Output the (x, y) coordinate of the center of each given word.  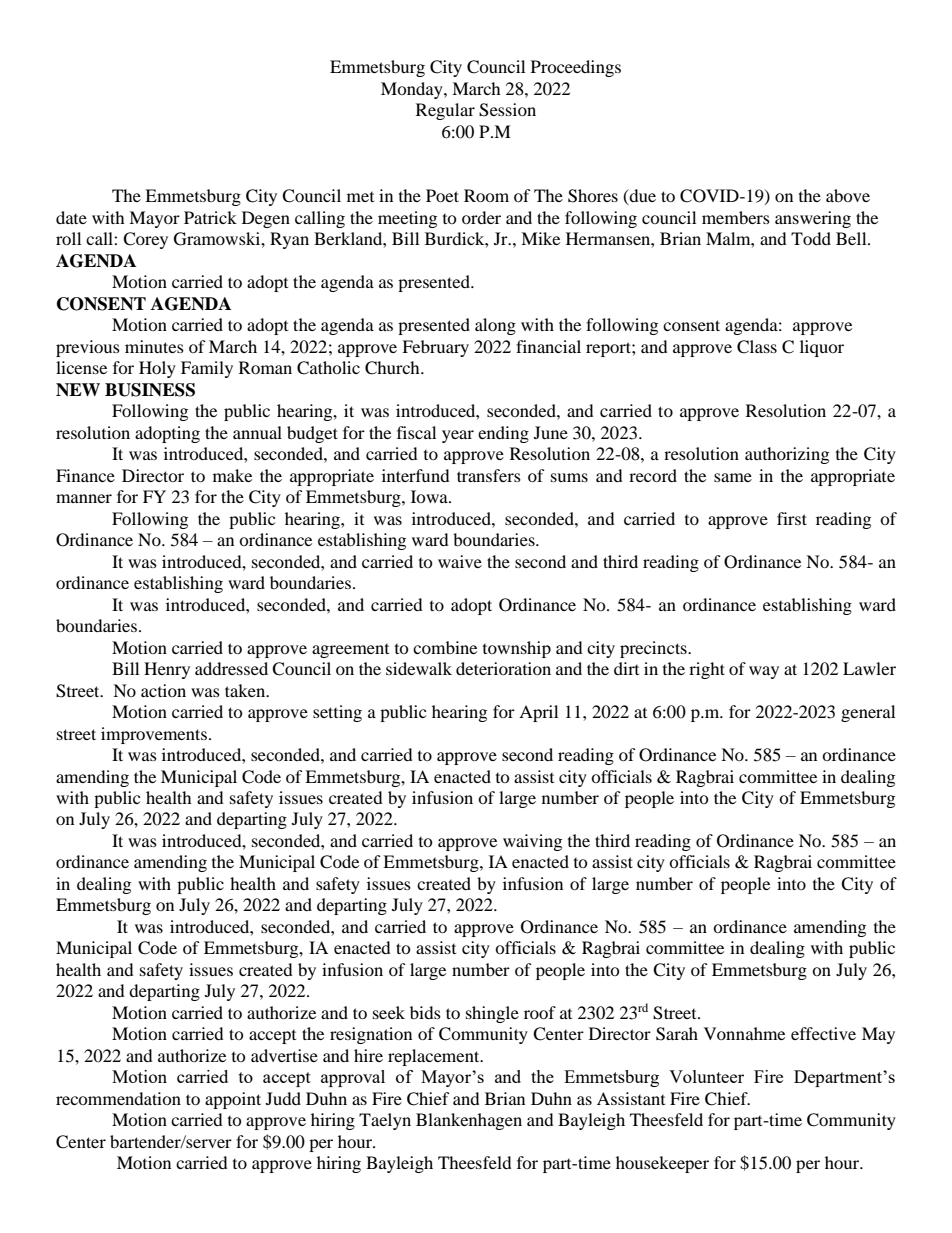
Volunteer (706, 1076)
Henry (167, 670)
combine (445, 647)
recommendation (118, 1098)
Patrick (210, 217)
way (764, 672)
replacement (435, 1057)
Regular (445, 111)
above (848, 195)
